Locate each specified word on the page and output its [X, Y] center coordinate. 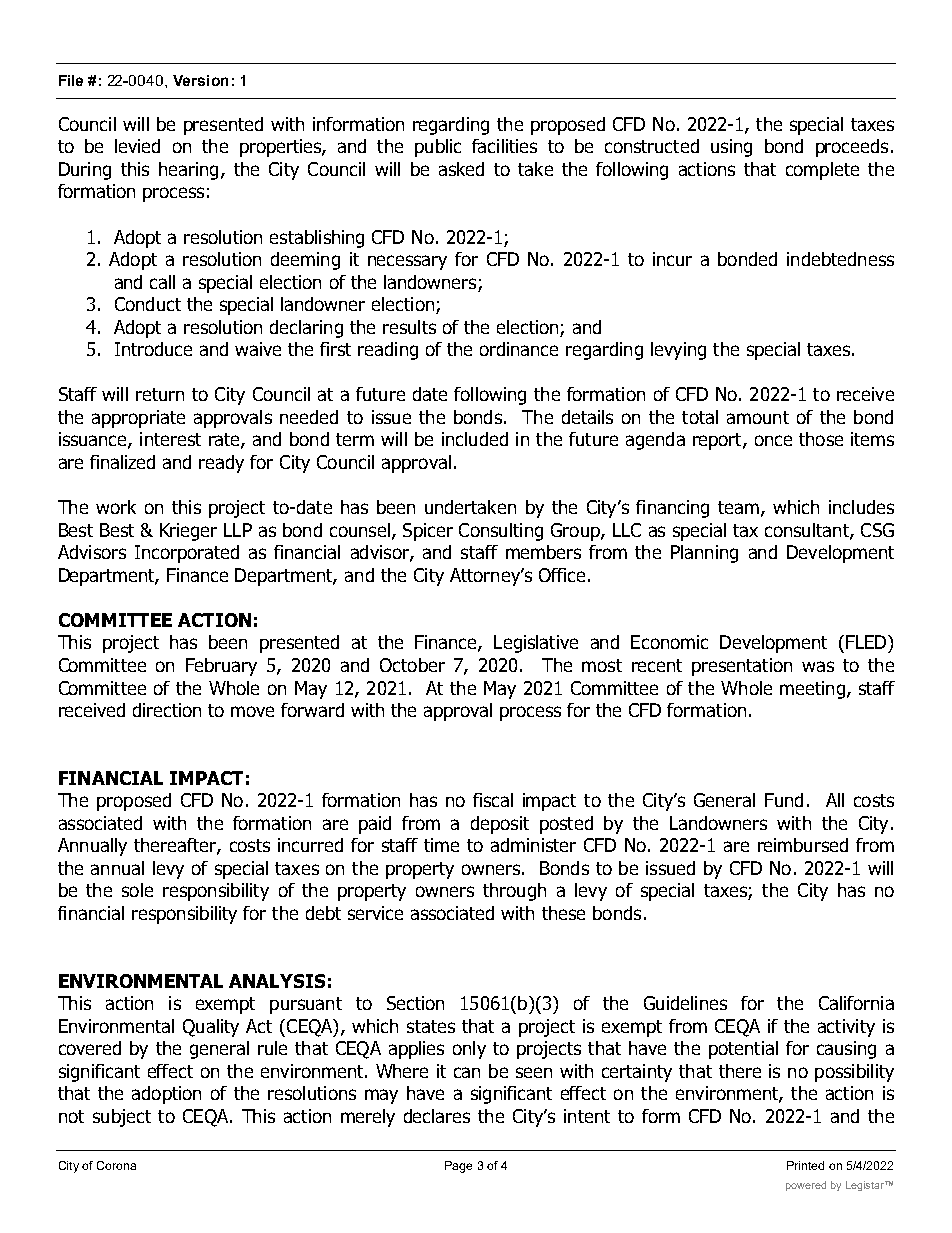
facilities [504, 146]
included [475, 439]
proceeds [852, 148]
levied [137, 146]
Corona [116, 1165]
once [773, 440]
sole [137, 890]
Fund [784, 800]
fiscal [493, 800]
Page [458, 1167]
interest [170, 439]
